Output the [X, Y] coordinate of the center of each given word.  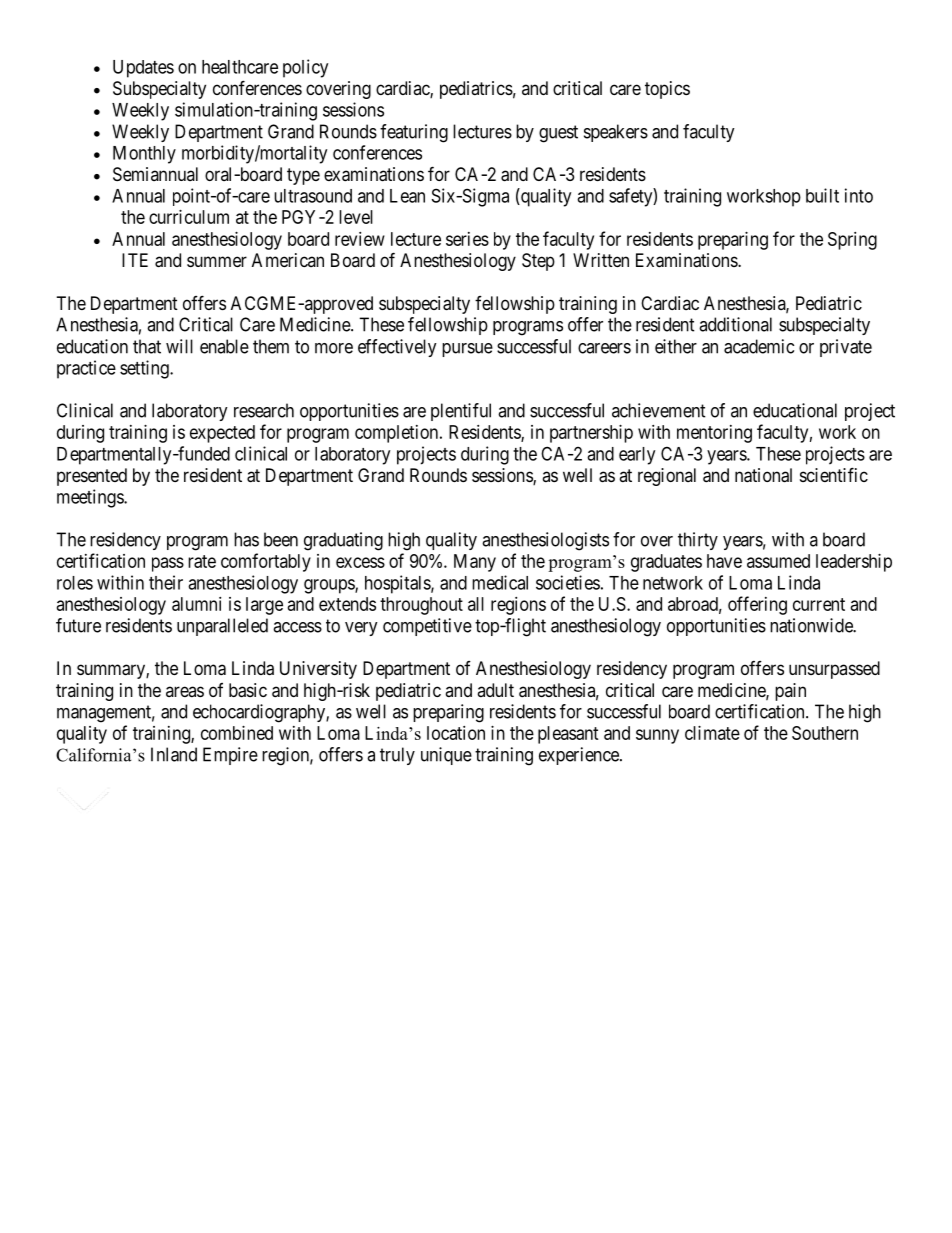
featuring [414, 133]
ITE [135, 260]
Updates [143, 69]
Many [475, 563]
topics [667, 90]
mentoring [714, 434]
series [467, 239]
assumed [778, 561]
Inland [174, 754]
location [456, 733]
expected [222, 434]
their [166, 582]
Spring [852, 241]
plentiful [461, 412]
